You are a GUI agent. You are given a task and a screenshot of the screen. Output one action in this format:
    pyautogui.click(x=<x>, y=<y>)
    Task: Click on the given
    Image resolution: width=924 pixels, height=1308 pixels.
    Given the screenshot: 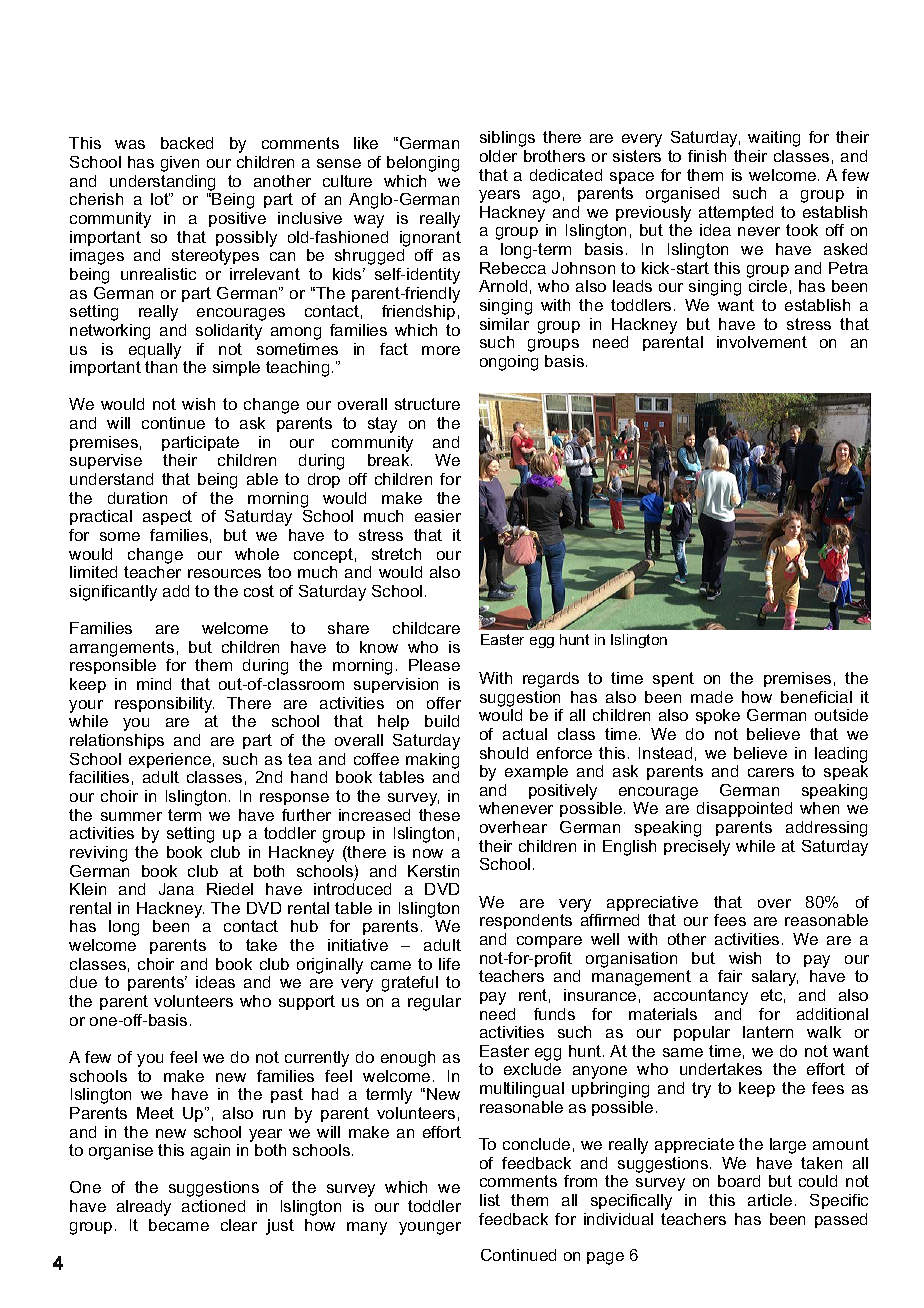 What is the action you would take?
    pyautogui.click(x=180, y=164)
